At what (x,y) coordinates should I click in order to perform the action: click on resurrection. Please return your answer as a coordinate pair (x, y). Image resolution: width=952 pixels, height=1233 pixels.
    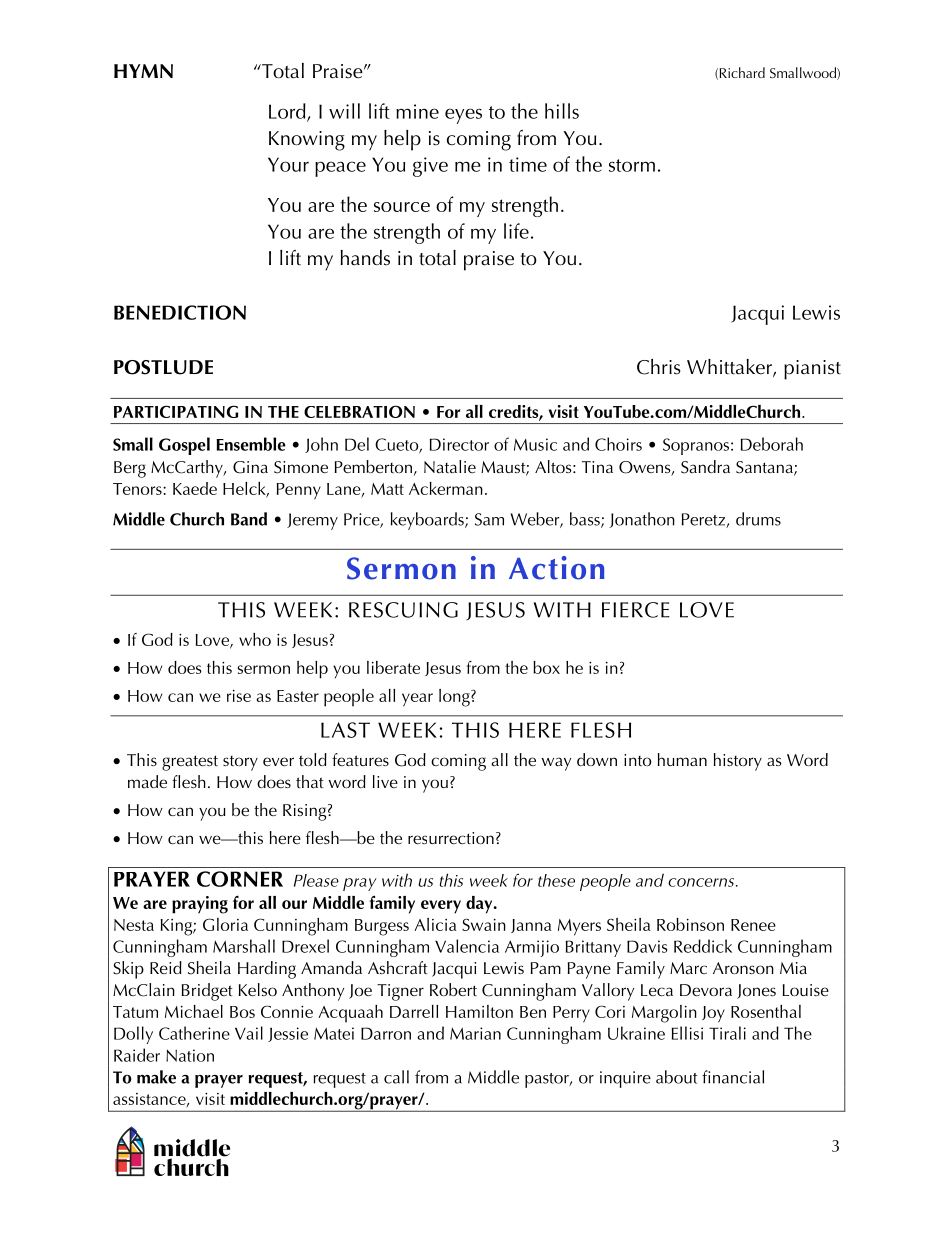
    Looking at the image, I should click on (451, 838).
